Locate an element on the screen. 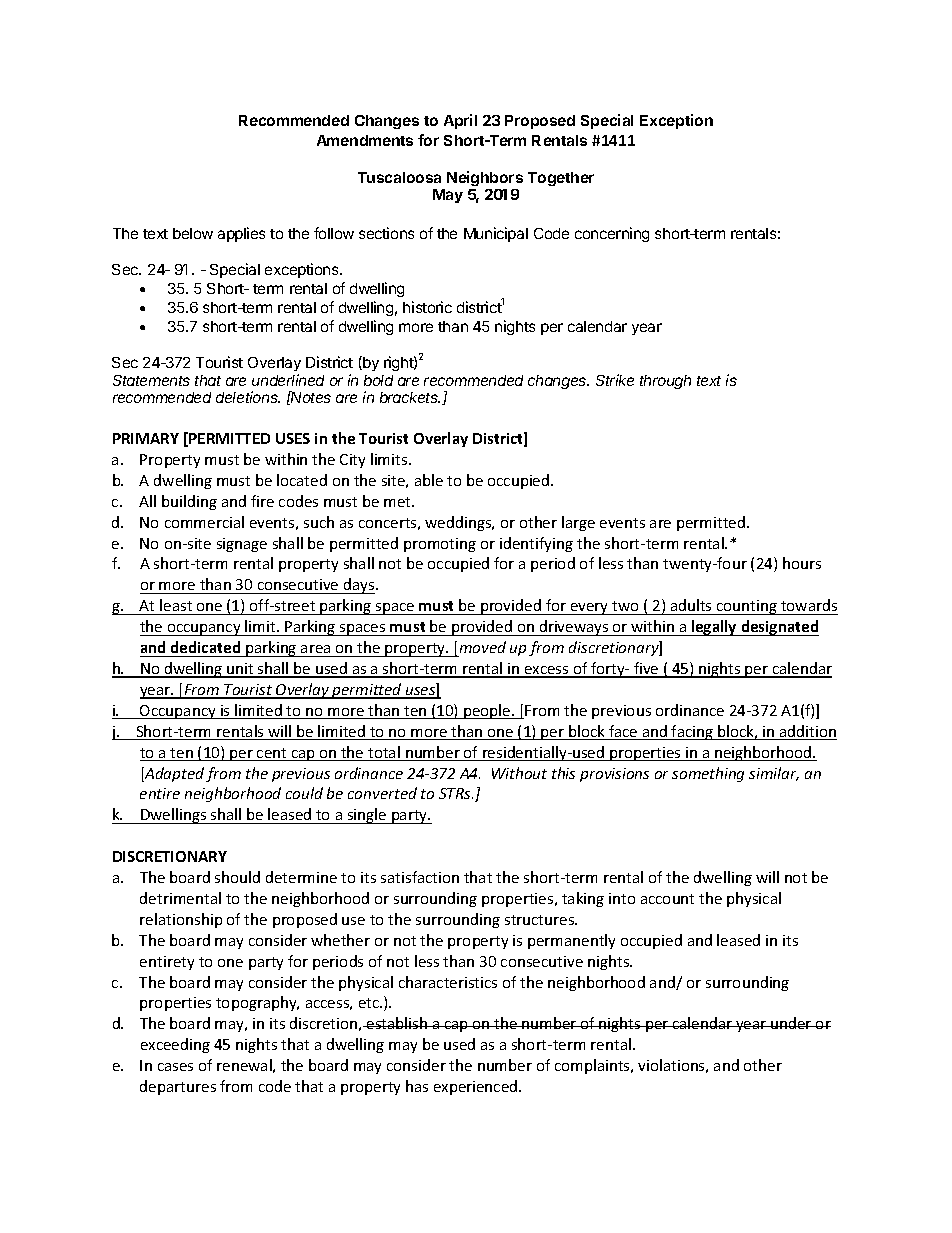  deletions is located at coordinates (248, 397).
